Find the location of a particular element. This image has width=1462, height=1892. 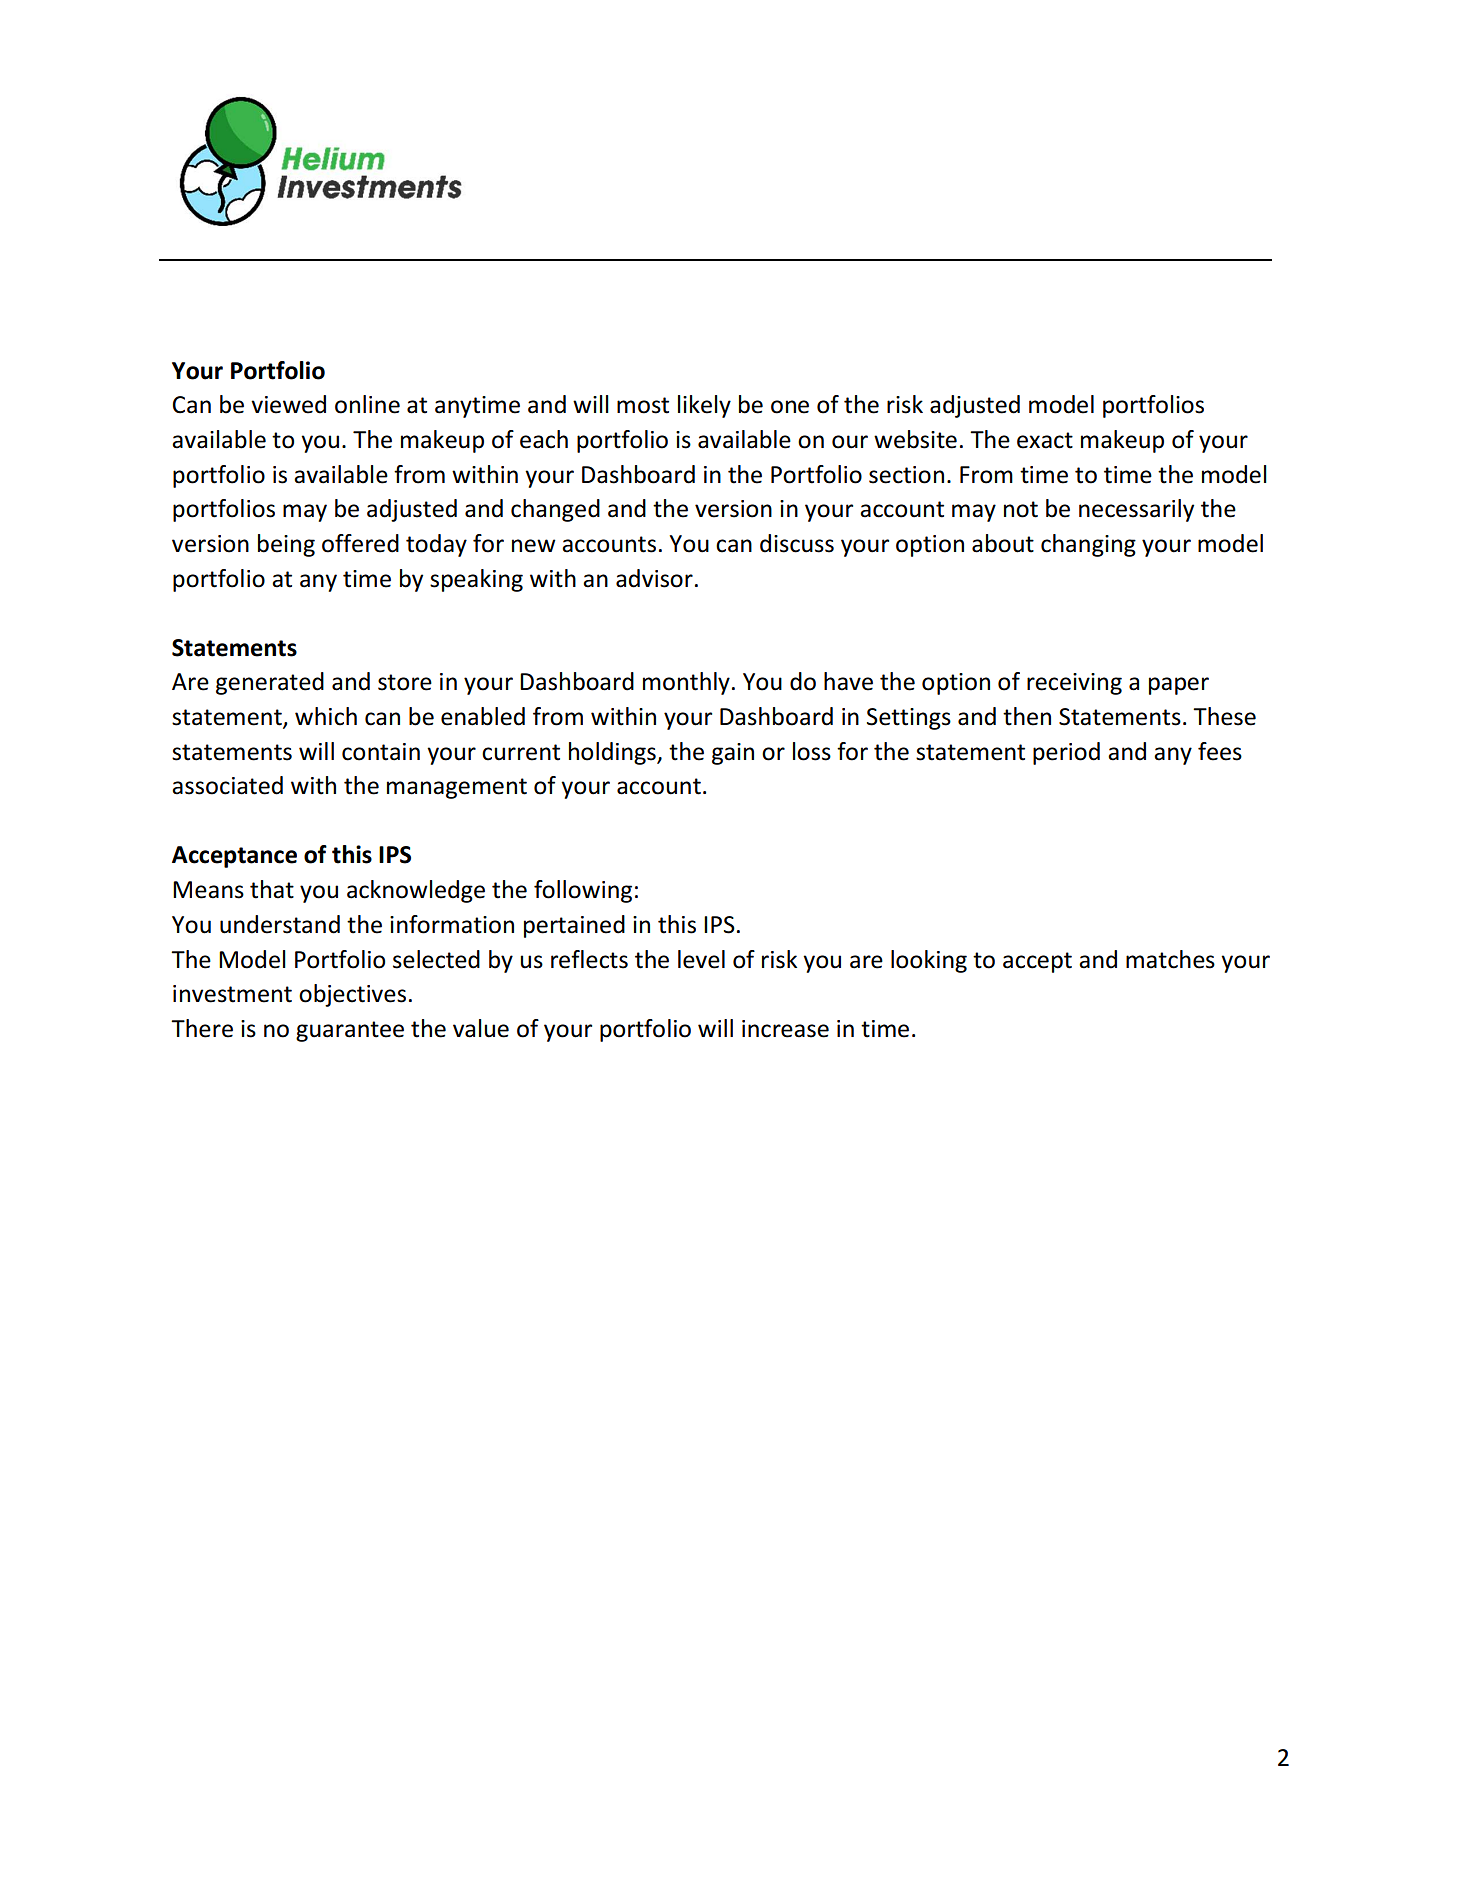

gain is located at coordinates (733, 754).
